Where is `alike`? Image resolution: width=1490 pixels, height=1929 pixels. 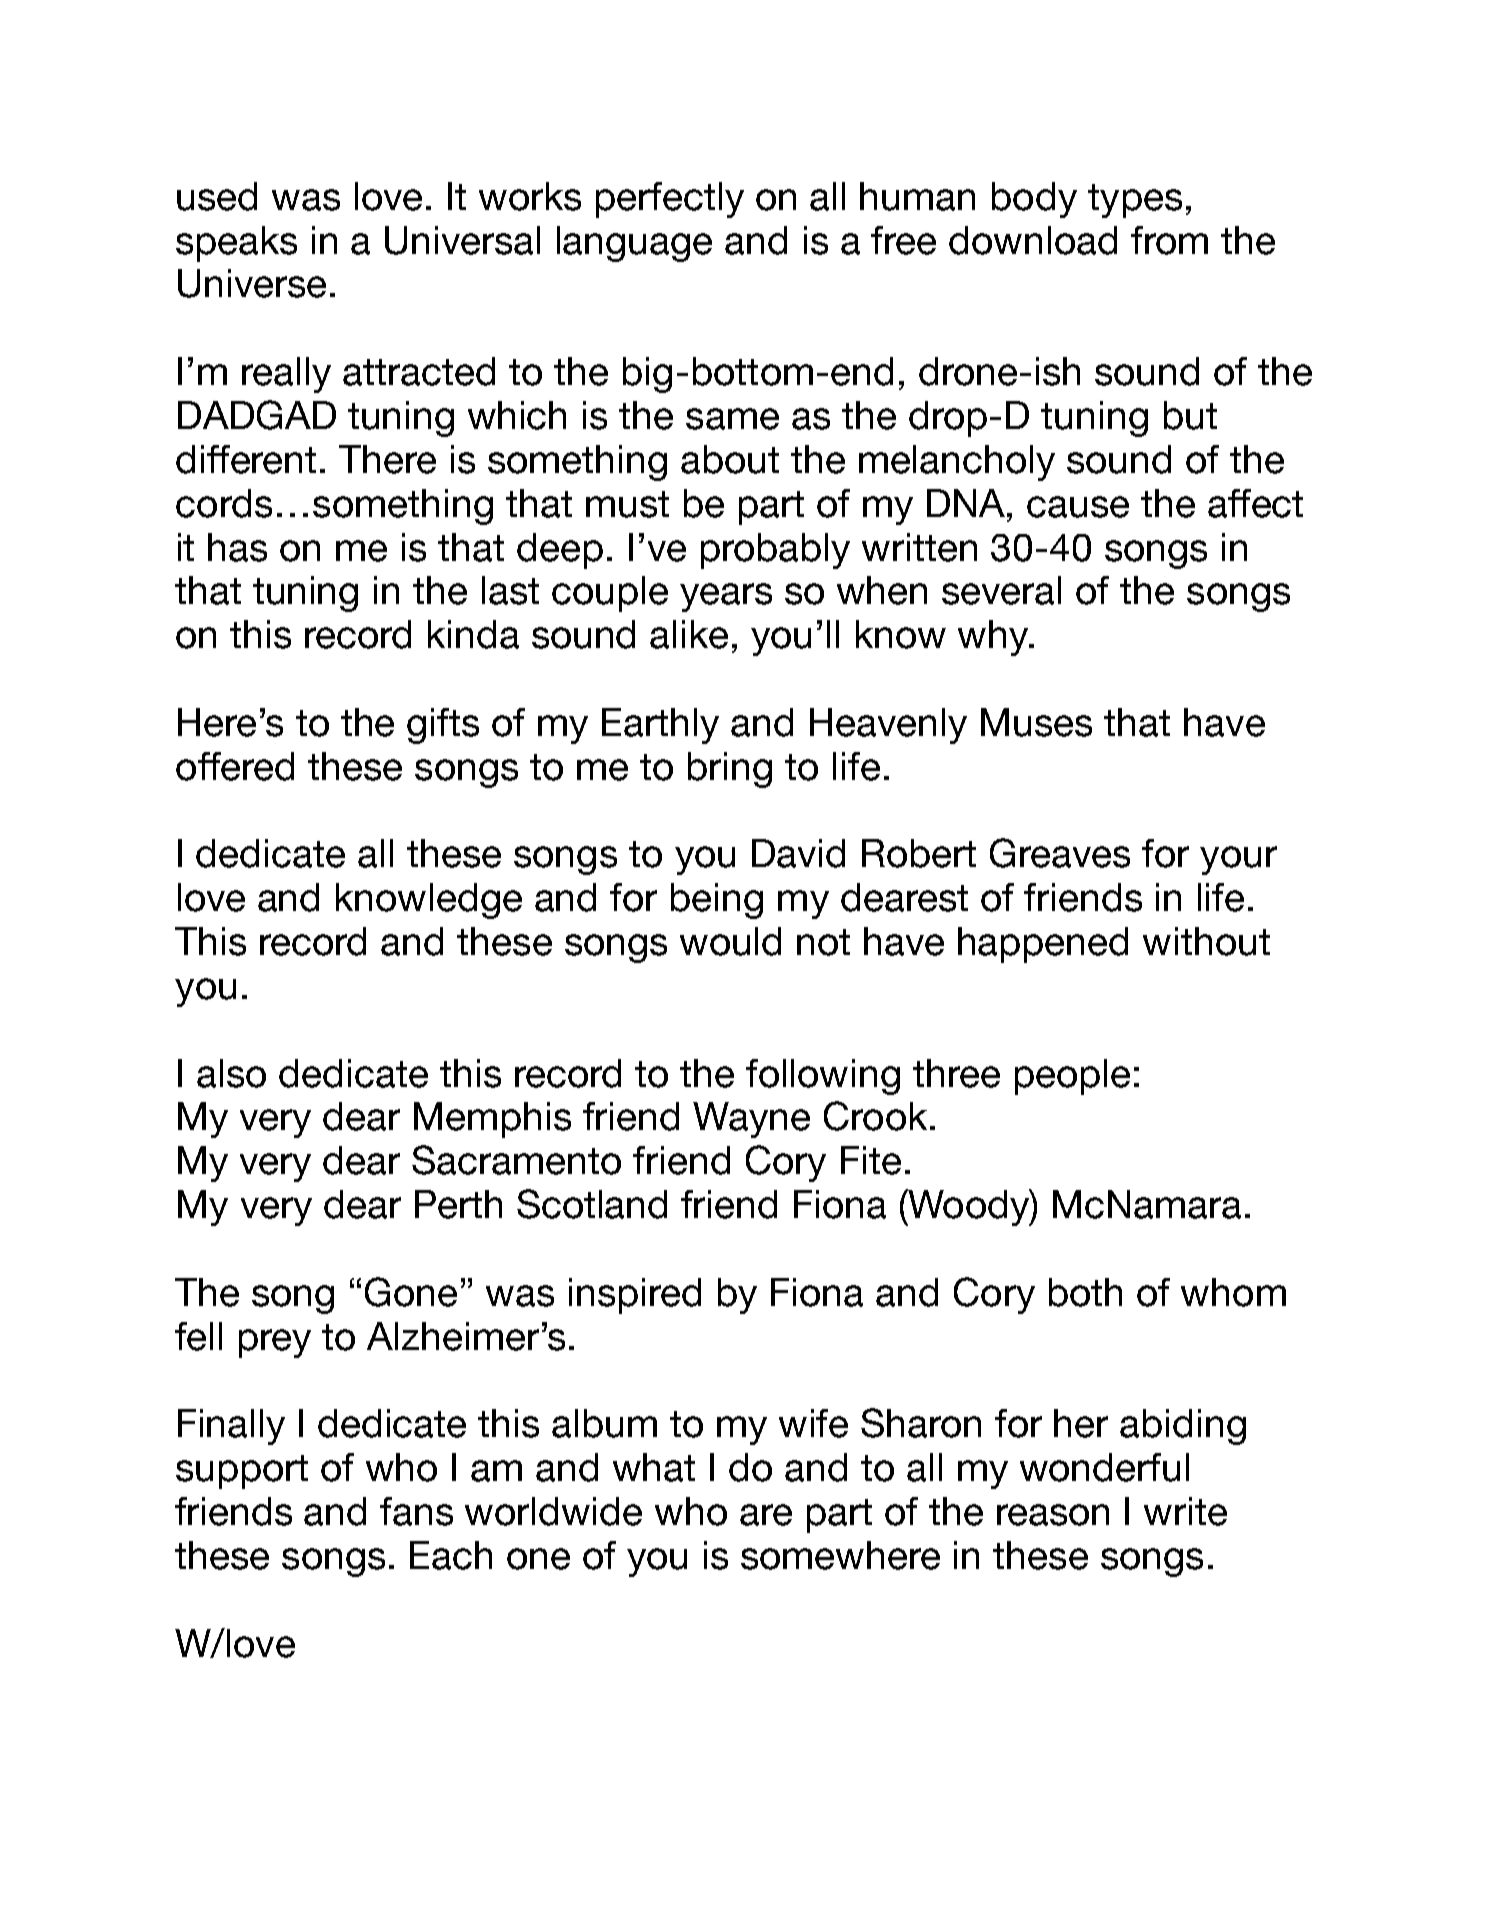 alike is located at coordinates (689, 634).
